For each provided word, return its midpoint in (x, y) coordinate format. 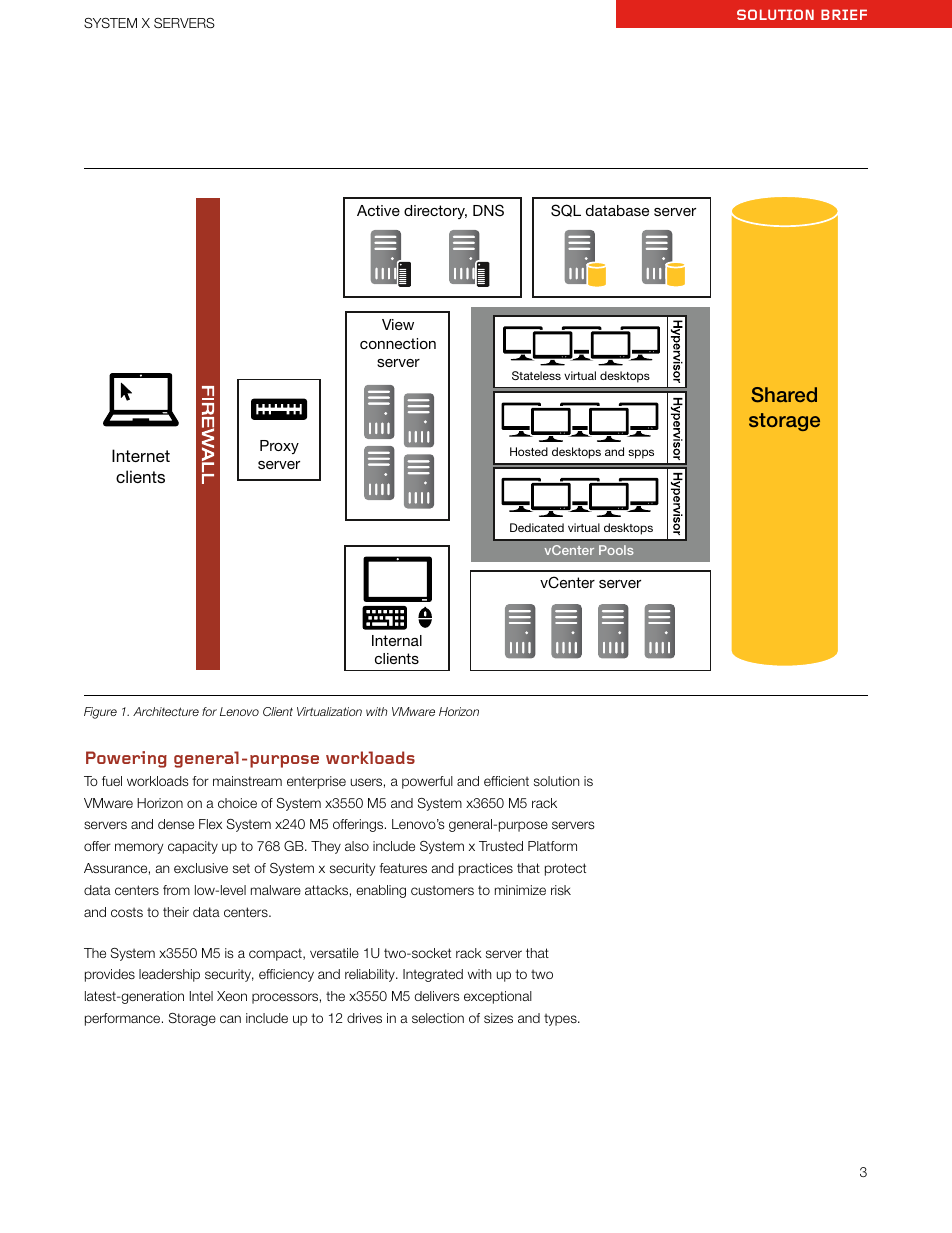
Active (378, 210)
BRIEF (844, 14)
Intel (201, 996)
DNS (488, 210)
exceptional (498, 997)
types (561, 1020)
